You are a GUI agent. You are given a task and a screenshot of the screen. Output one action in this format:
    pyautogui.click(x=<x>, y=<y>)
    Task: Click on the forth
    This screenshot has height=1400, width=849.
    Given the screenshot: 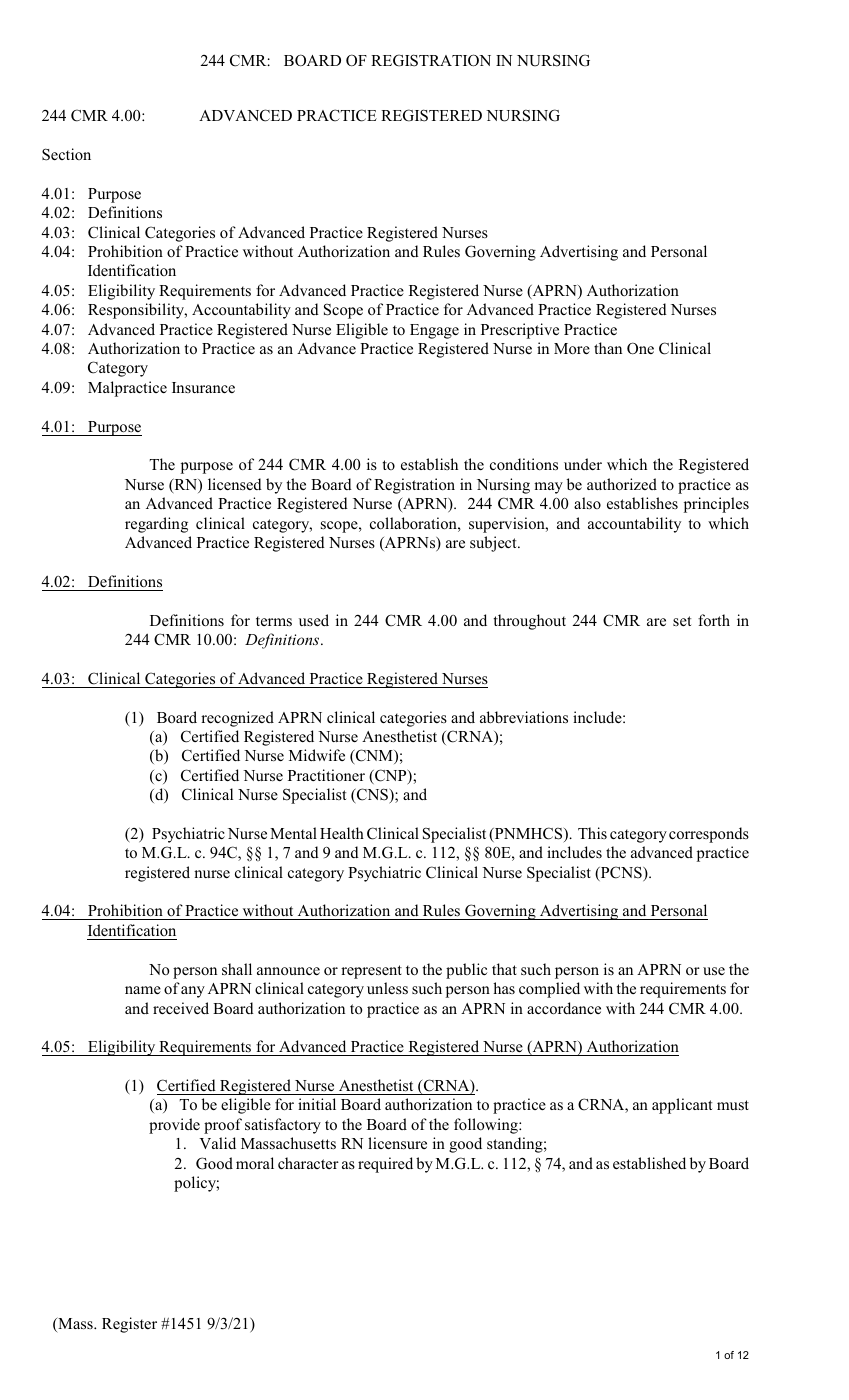 What is the action you would take?
    pyautogui.click(x=714, y=620)
